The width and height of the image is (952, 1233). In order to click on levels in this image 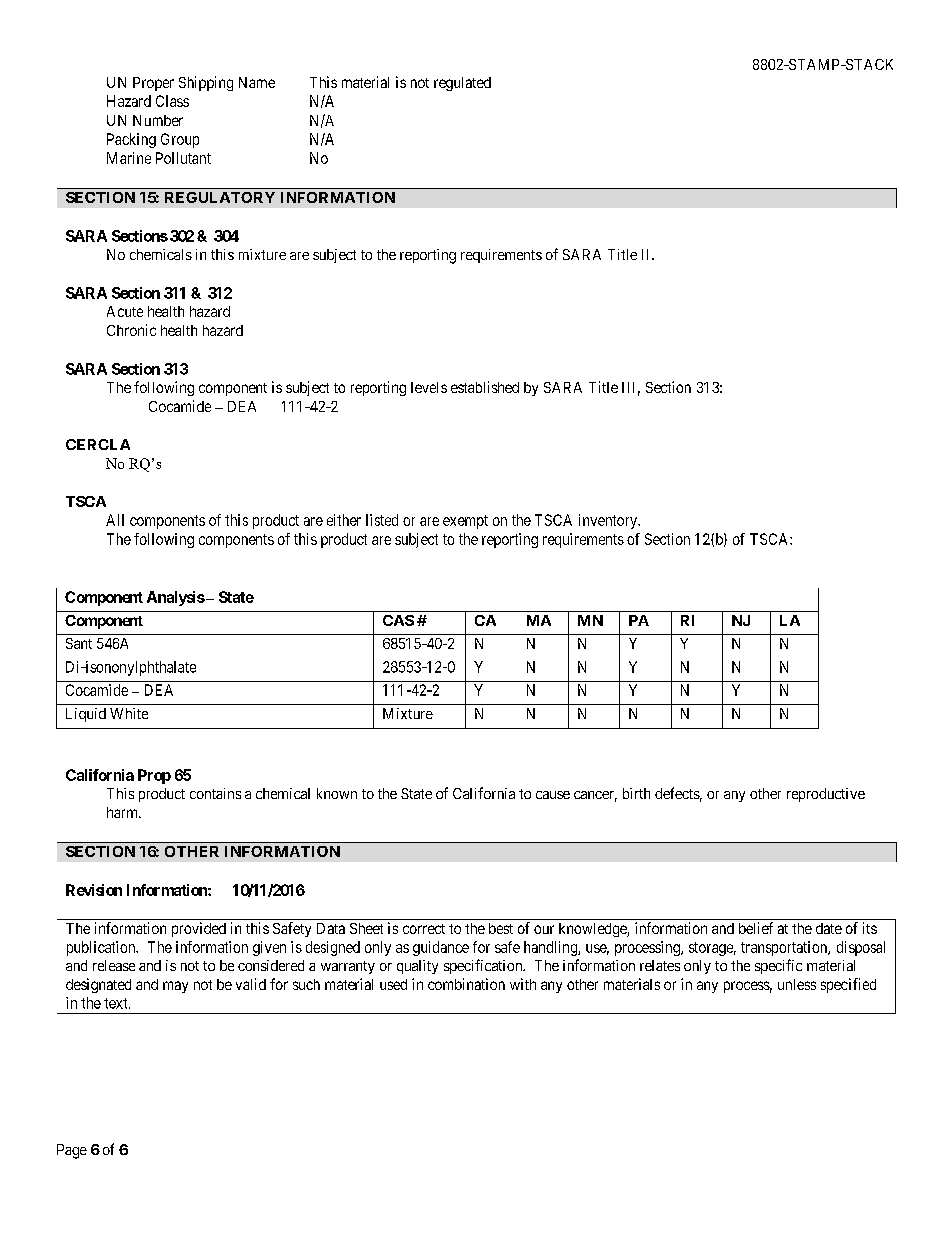, I will do `click(429, 387)`.
